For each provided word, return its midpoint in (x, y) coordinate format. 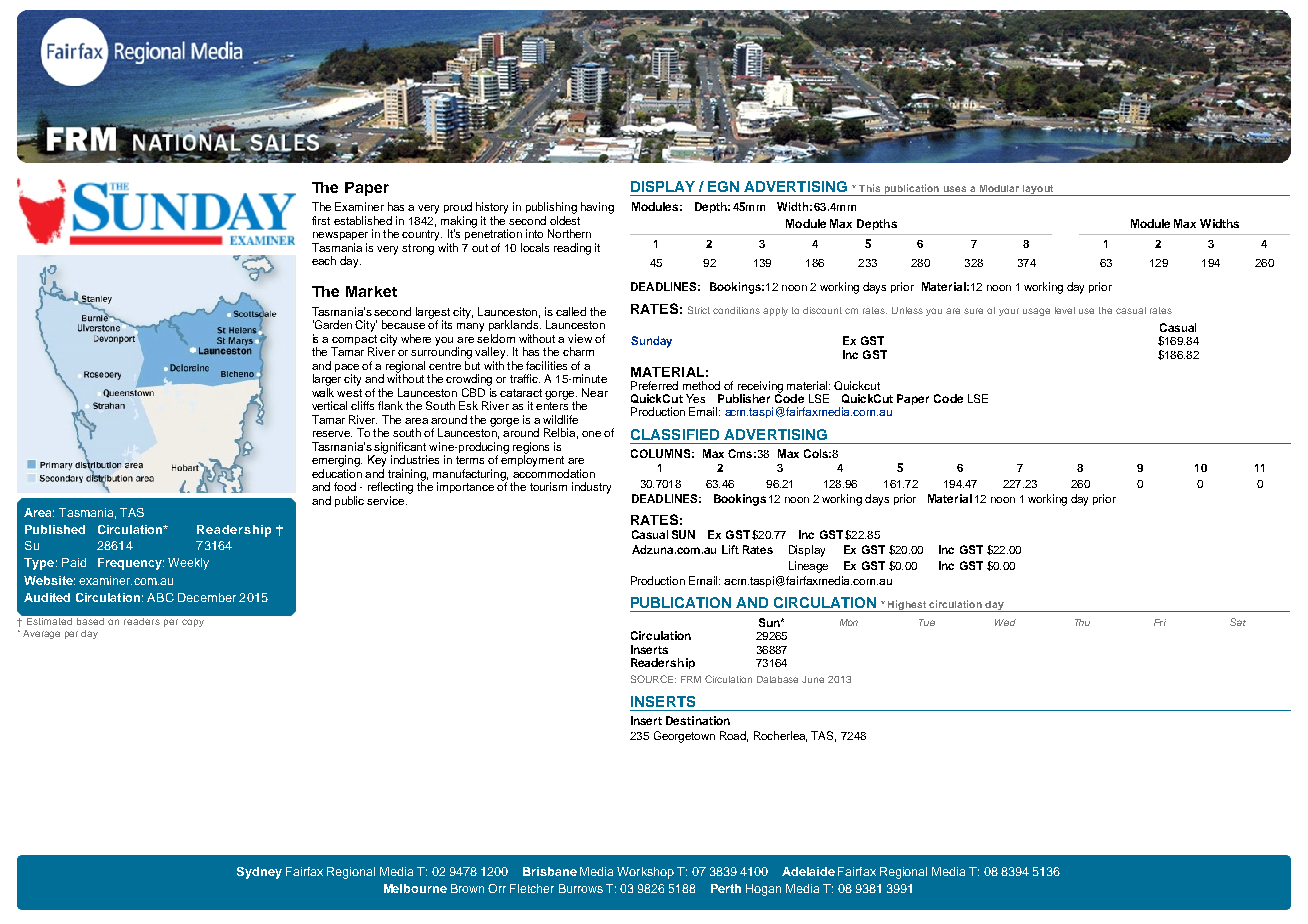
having (597, 208)
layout (1038, 190)
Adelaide (808, 871)
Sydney (259, 873)
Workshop (645, 873)
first (321, 220)
